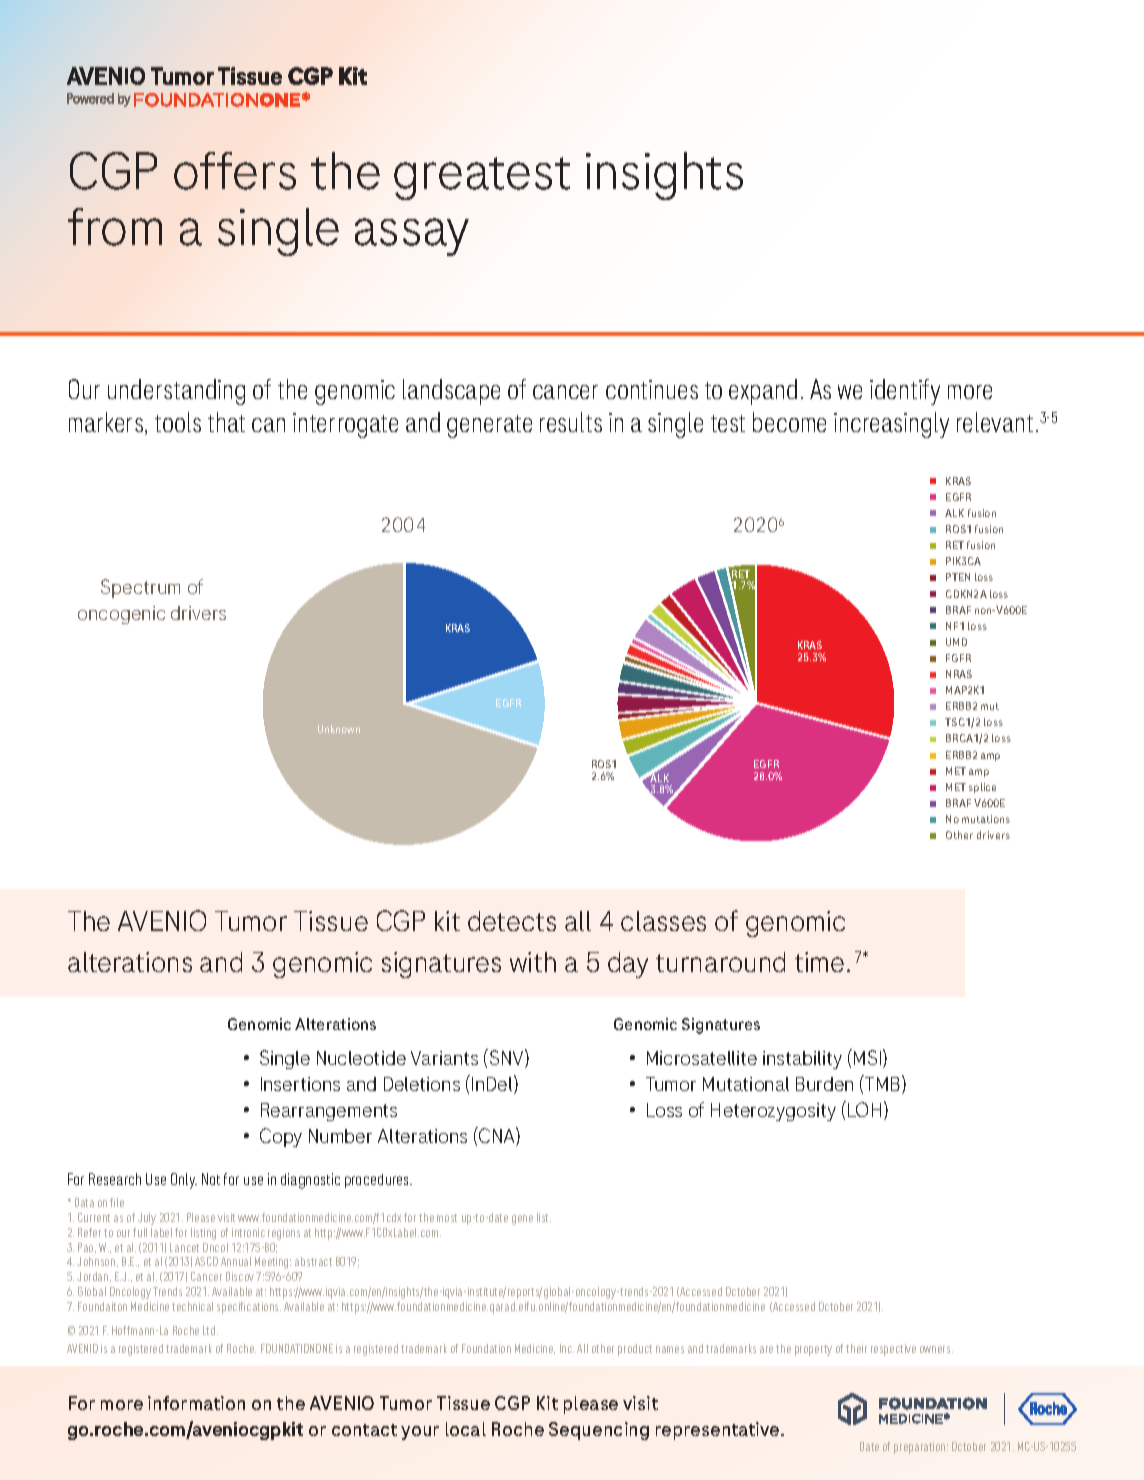 Image resolution: width=1144 pixels, height=1480 pixels. I want to click on assay, so click(412, 237).
